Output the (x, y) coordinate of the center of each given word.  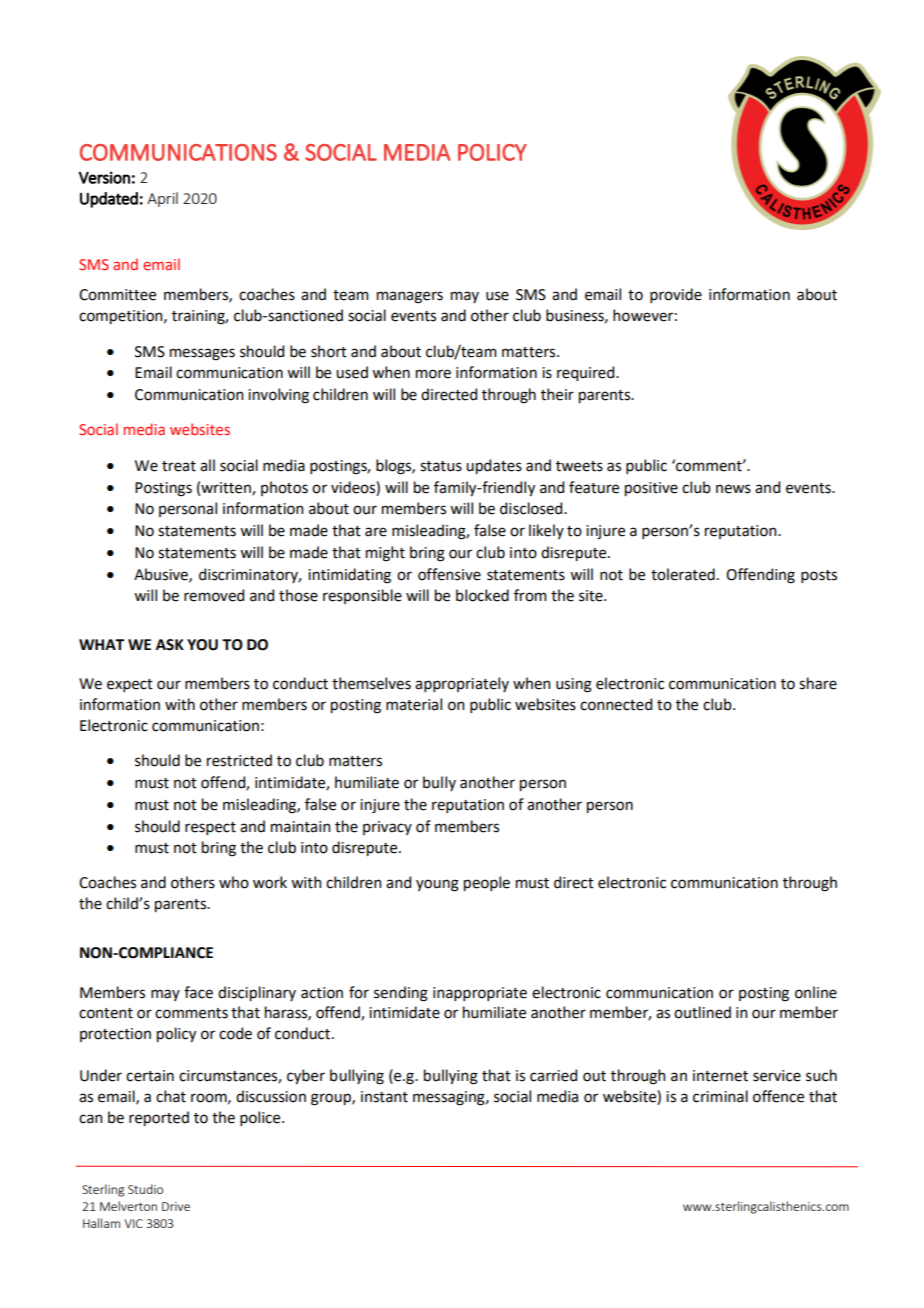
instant (384, 1097)
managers (410, 297)
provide (676, 295)
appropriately (462, 684)
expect (130, 685)
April (162, 199)
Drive (176, 1206)
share (818, 683)
